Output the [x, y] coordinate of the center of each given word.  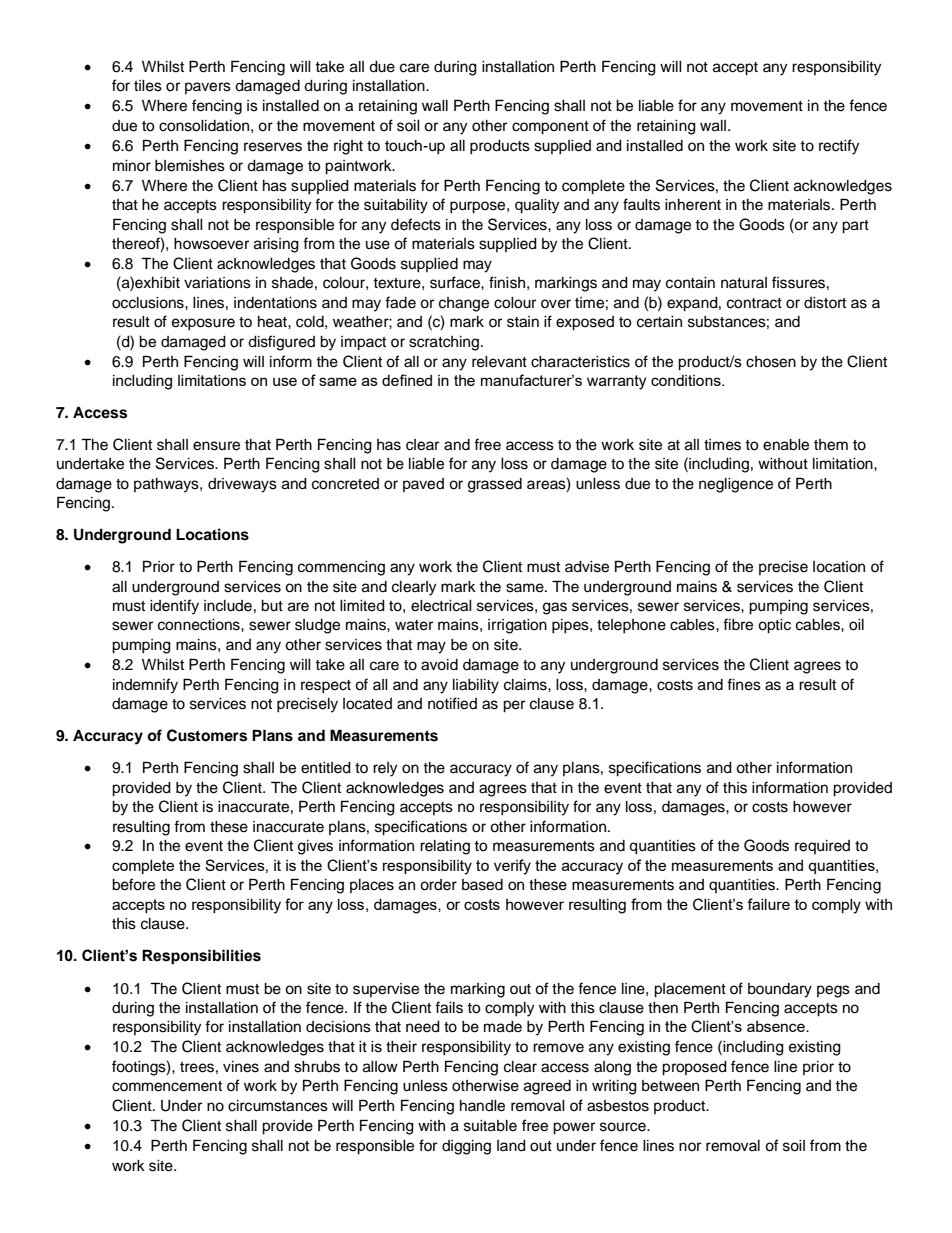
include [228, 606]
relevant [499, 362]
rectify [839, 147]
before [133, 884]
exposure [203, 324]
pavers [208, 88]
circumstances [278, 1106]
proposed [694, 1068]
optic [774, 626]
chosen [771, 362]
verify [512, 867]
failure [768, 904]
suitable [490, 1126]
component [550, 128]
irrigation [517, 626]
